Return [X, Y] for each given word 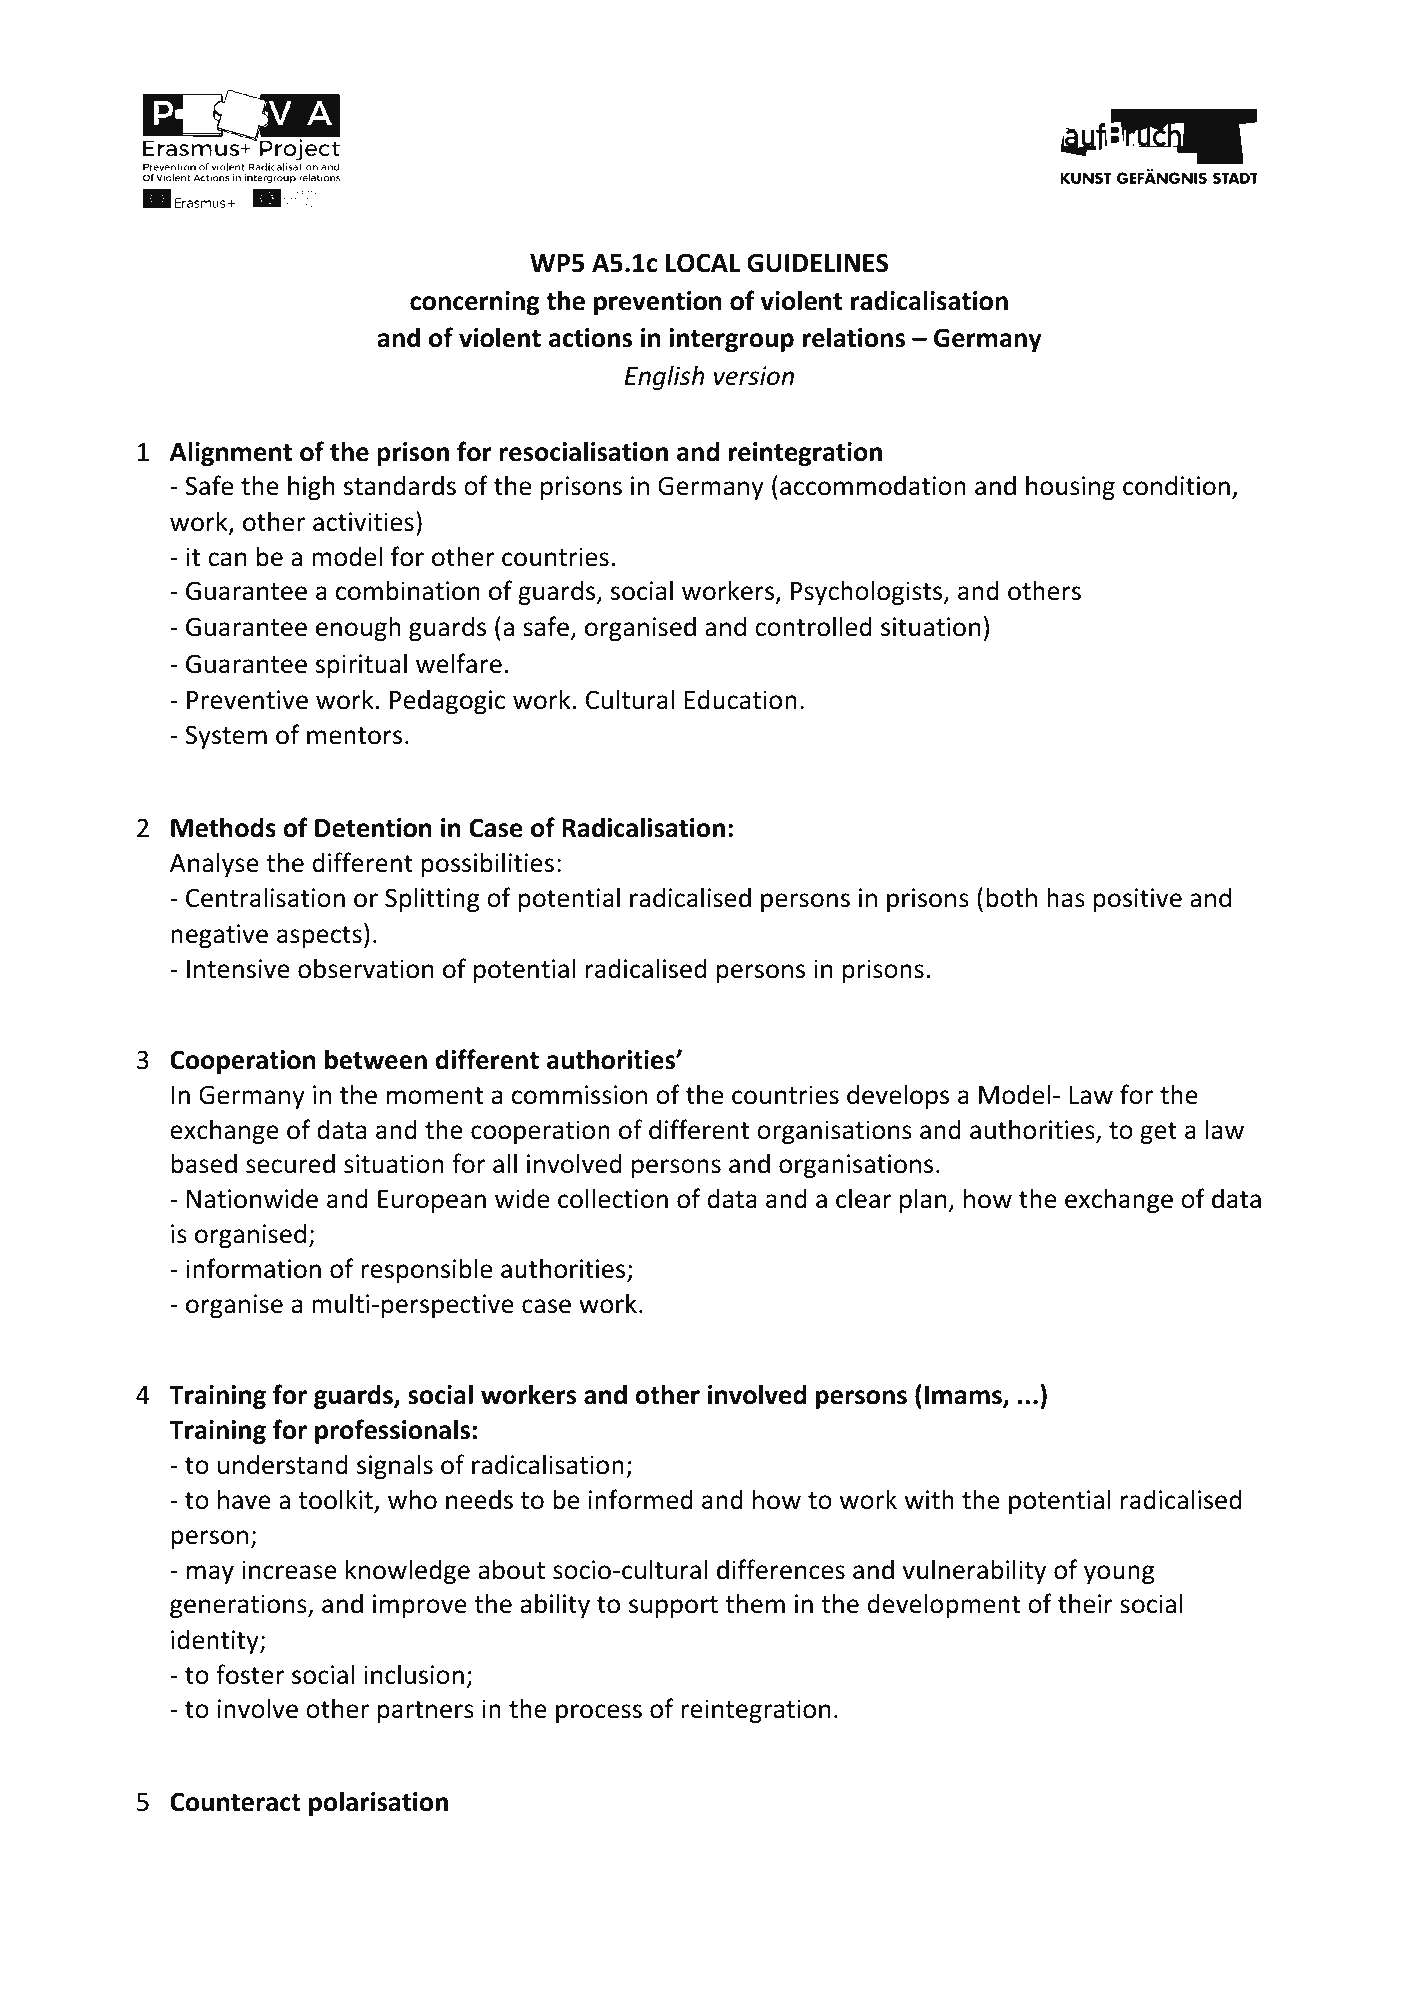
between [376, 1059]
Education [741, 699]
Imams [964, 1397]
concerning [474, 303]
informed [641, 1499]
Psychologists [868, 592]
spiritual [361, 665]
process [599, 1713]
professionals [392, 1431]
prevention [658, 303]
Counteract [235, 1802]
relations [854, 337]
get [1158, 1133]
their [1085, 1603]
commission [579, 1095]
